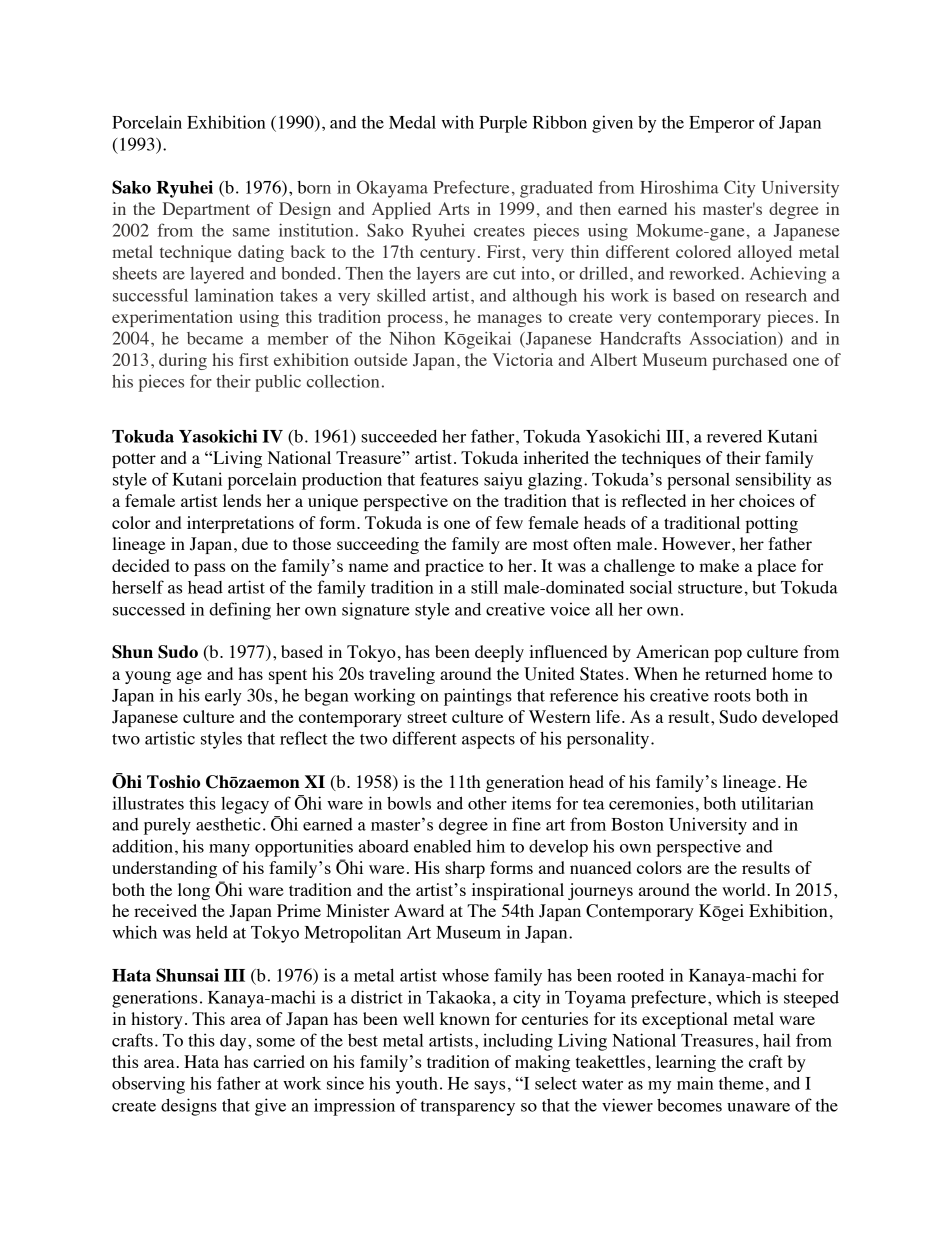  I want to click on Association, so click(734, 339).
